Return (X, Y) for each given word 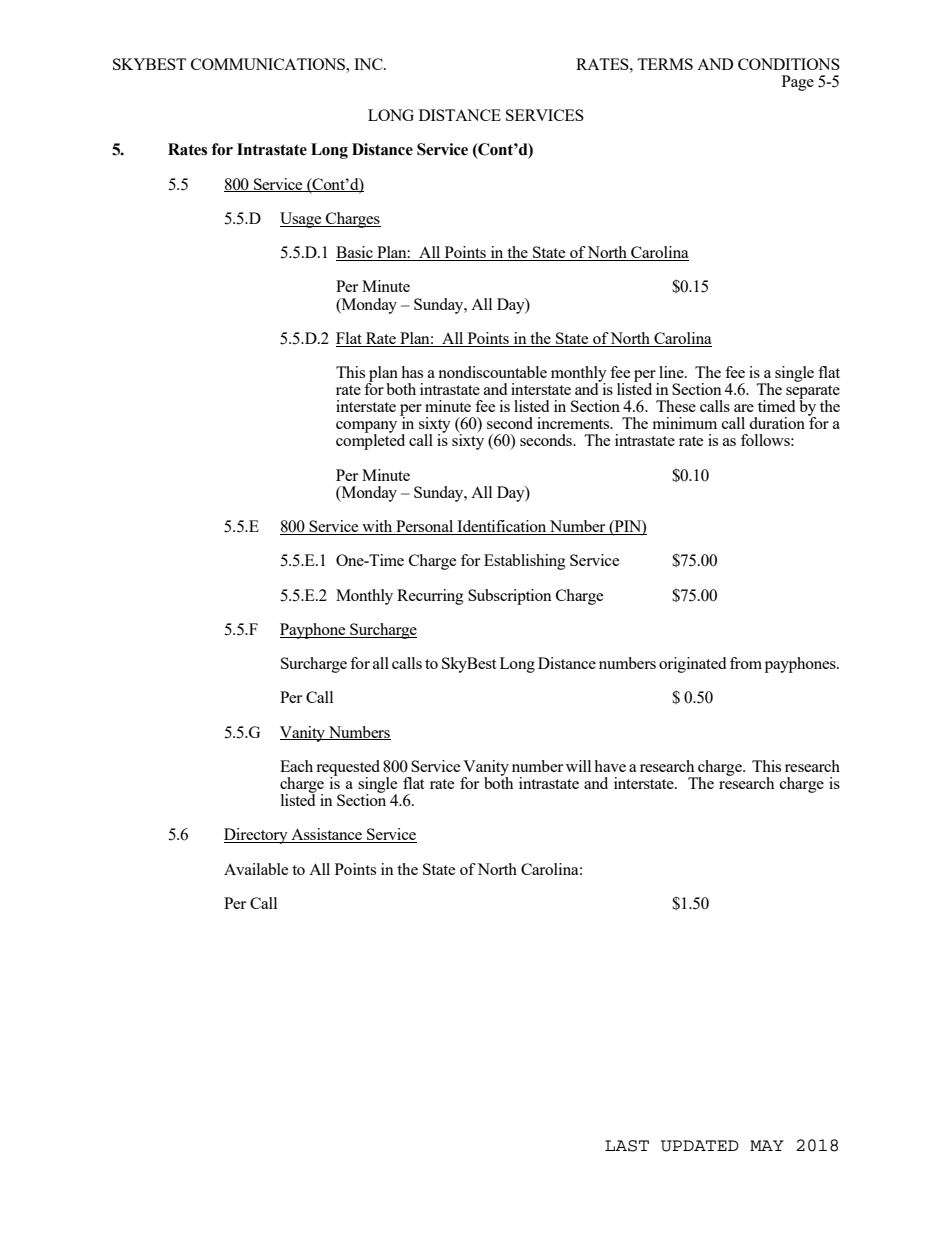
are (744, 408)
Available (256, 869)
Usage (302, 220)
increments (574, 423)
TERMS (665, 64)
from (746, 663)
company (366, 428)
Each (296, 766)
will (578, 766)
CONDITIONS (789, 64)
